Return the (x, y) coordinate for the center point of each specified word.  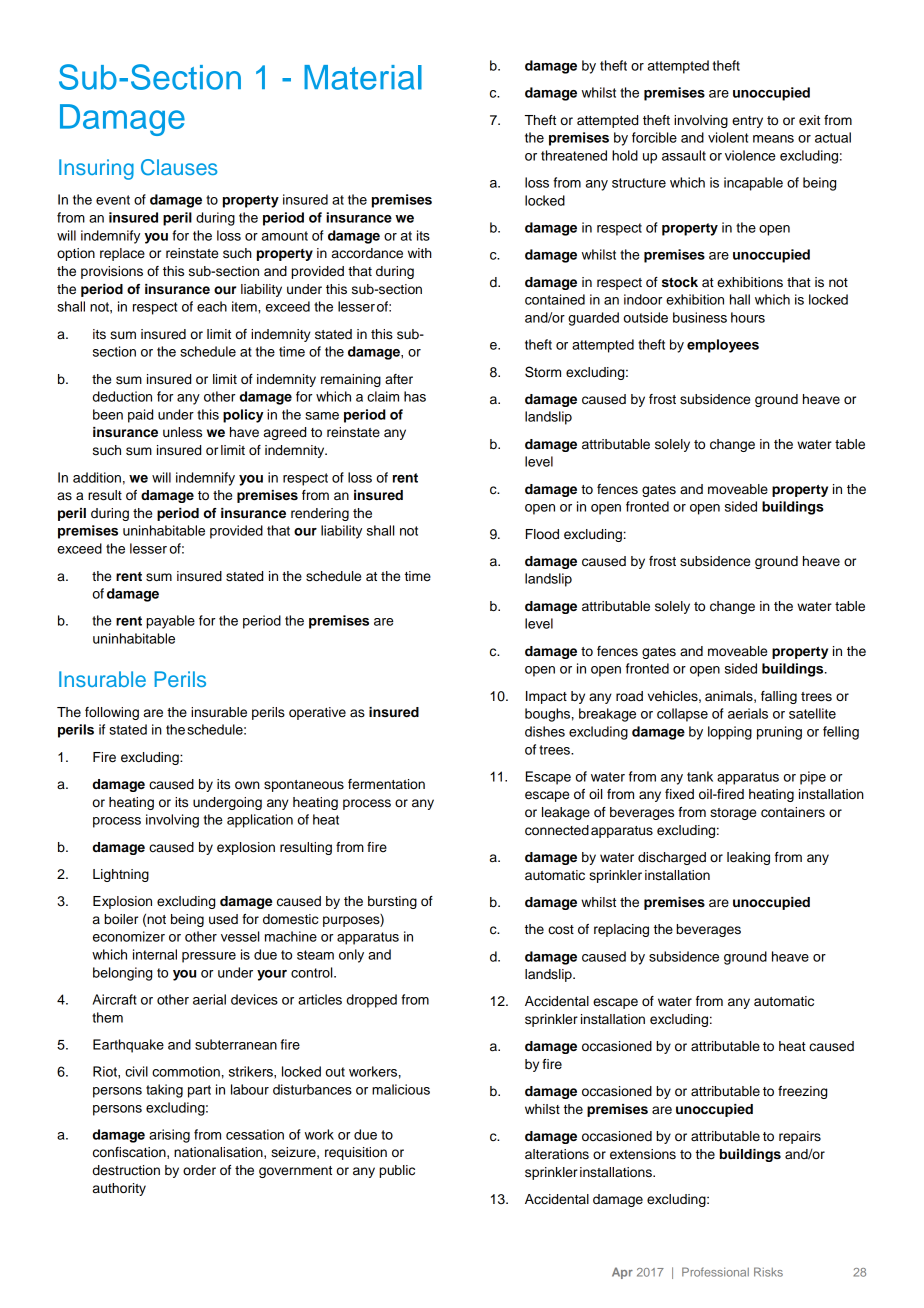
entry (747, 122)
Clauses (179, 167)
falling (779, 697)
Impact (546, 697)
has (415, 396)
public (397, 1171)
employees (723, 346)
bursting (392, 902)
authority (119, 1189)
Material (363, 77)
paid (140, 416)
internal (155, 954)
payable (170, 622)
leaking (748, 858)
